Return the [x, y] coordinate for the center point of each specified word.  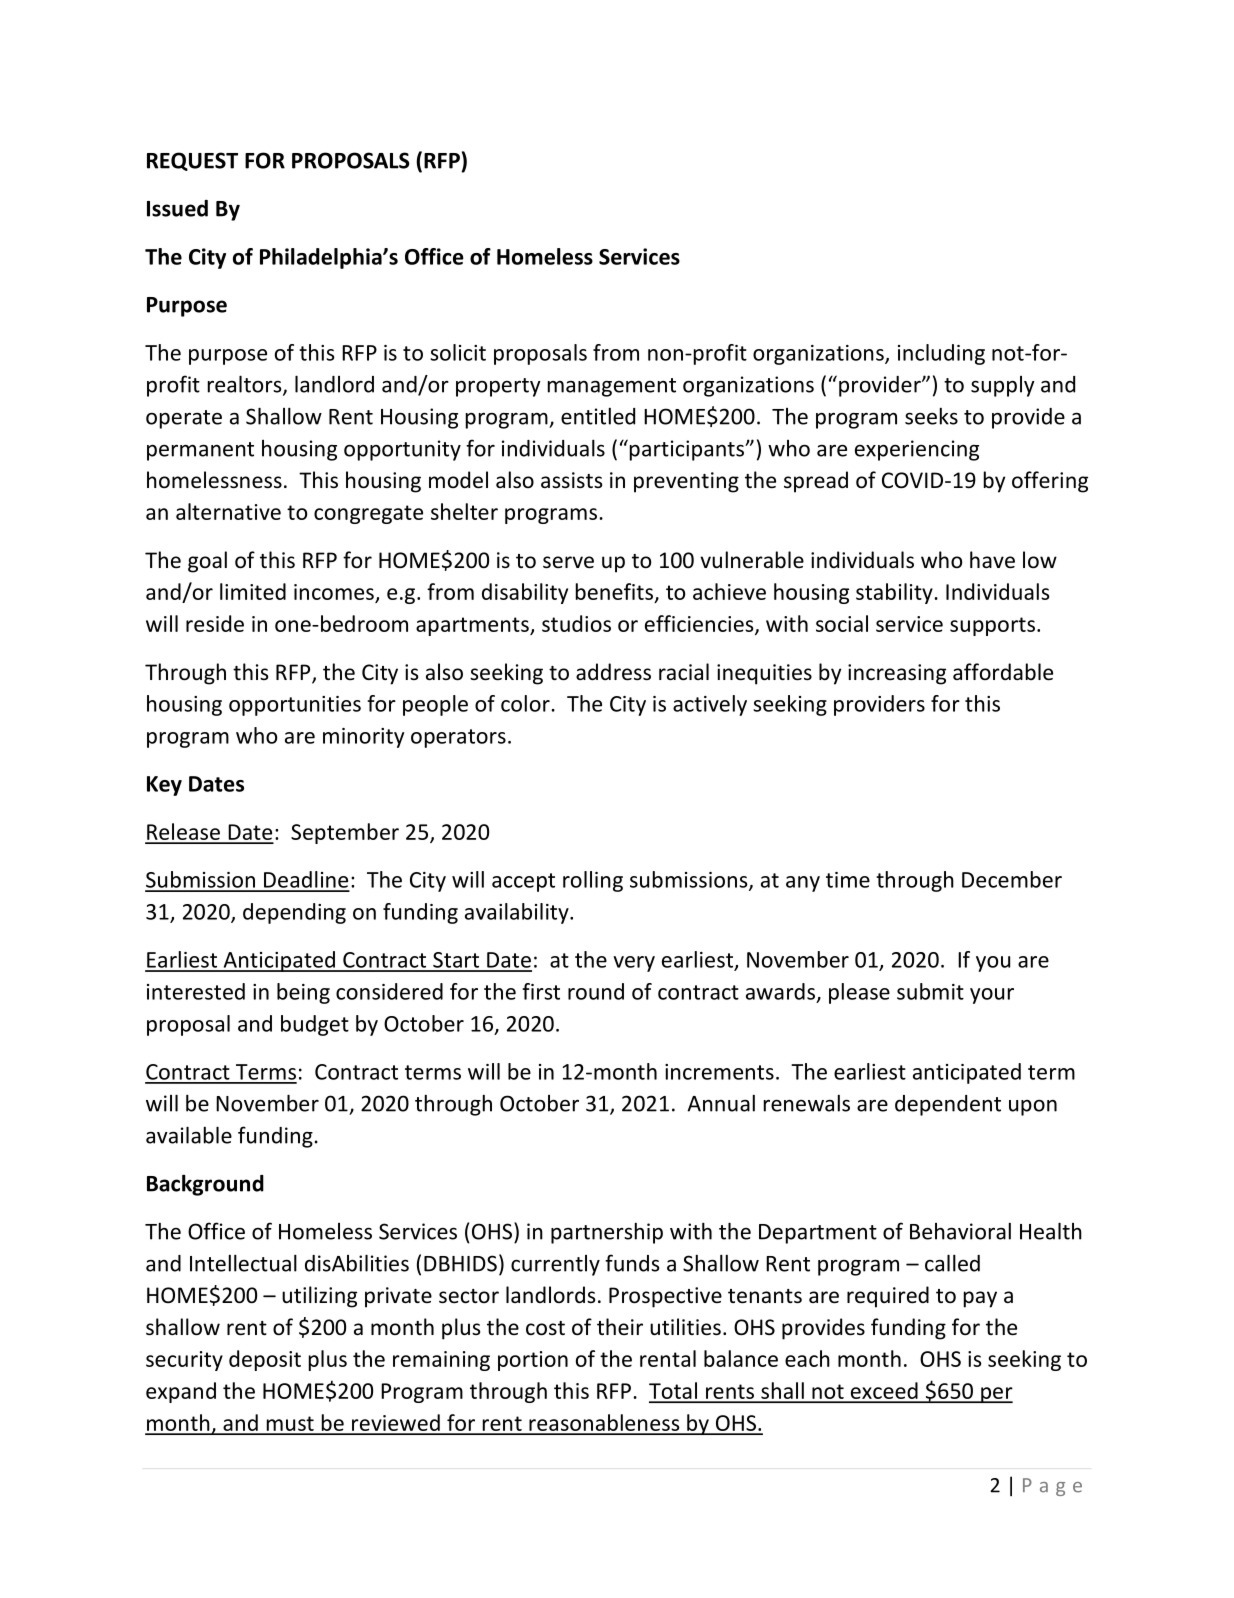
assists [571, 480]
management [612, 387]
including [941, 354]
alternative [228, 511]
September [345, 833]
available [189, 1135]
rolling [593, 881]
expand [181, 1392]
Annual [721, 1103]
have [992, 560]
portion [533, 1361]
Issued [177, 208]
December [1012, 879]
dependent [948, 1105]
